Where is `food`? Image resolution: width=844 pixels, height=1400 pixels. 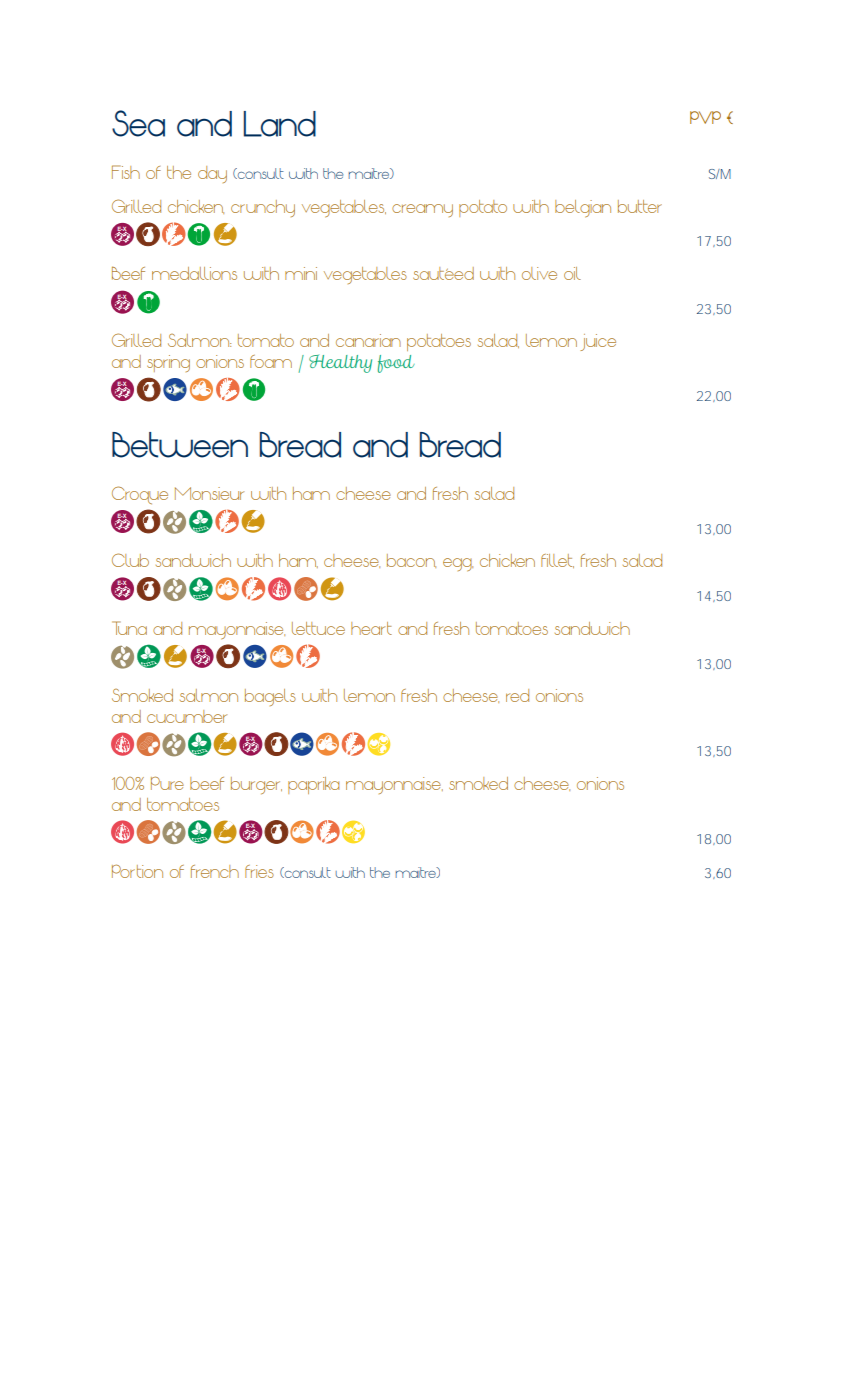
food is located at coordinates (396, 364).
